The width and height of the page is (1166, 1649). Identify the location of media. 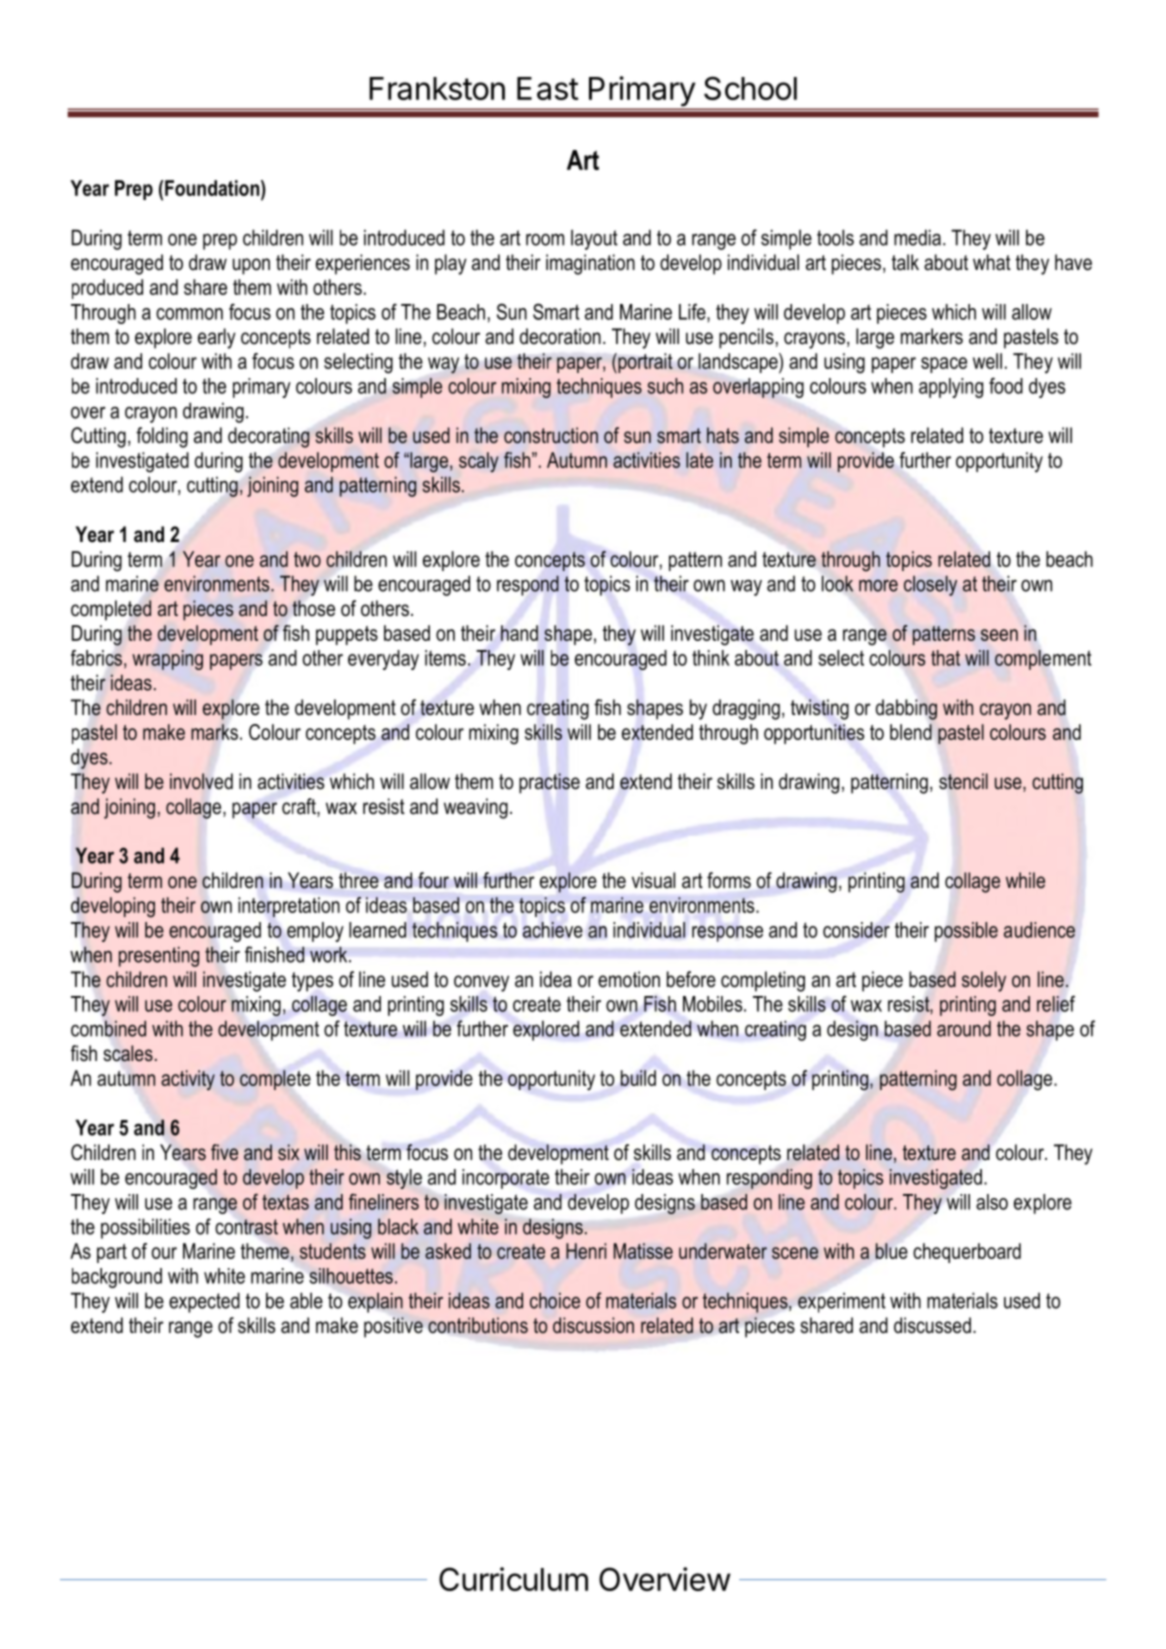
(917, 237).
